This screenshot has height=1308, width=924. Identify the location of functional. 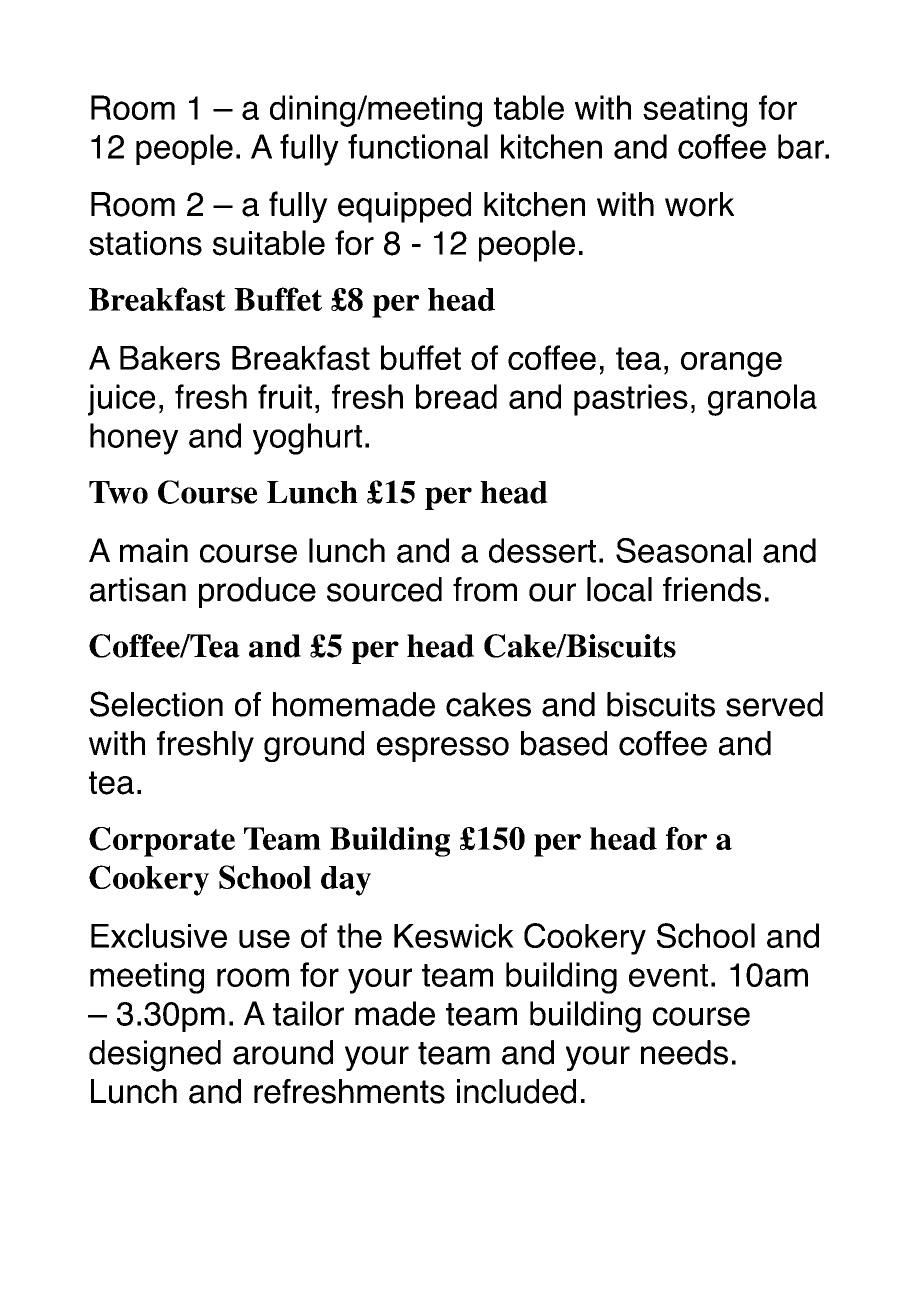
(418, 146).
